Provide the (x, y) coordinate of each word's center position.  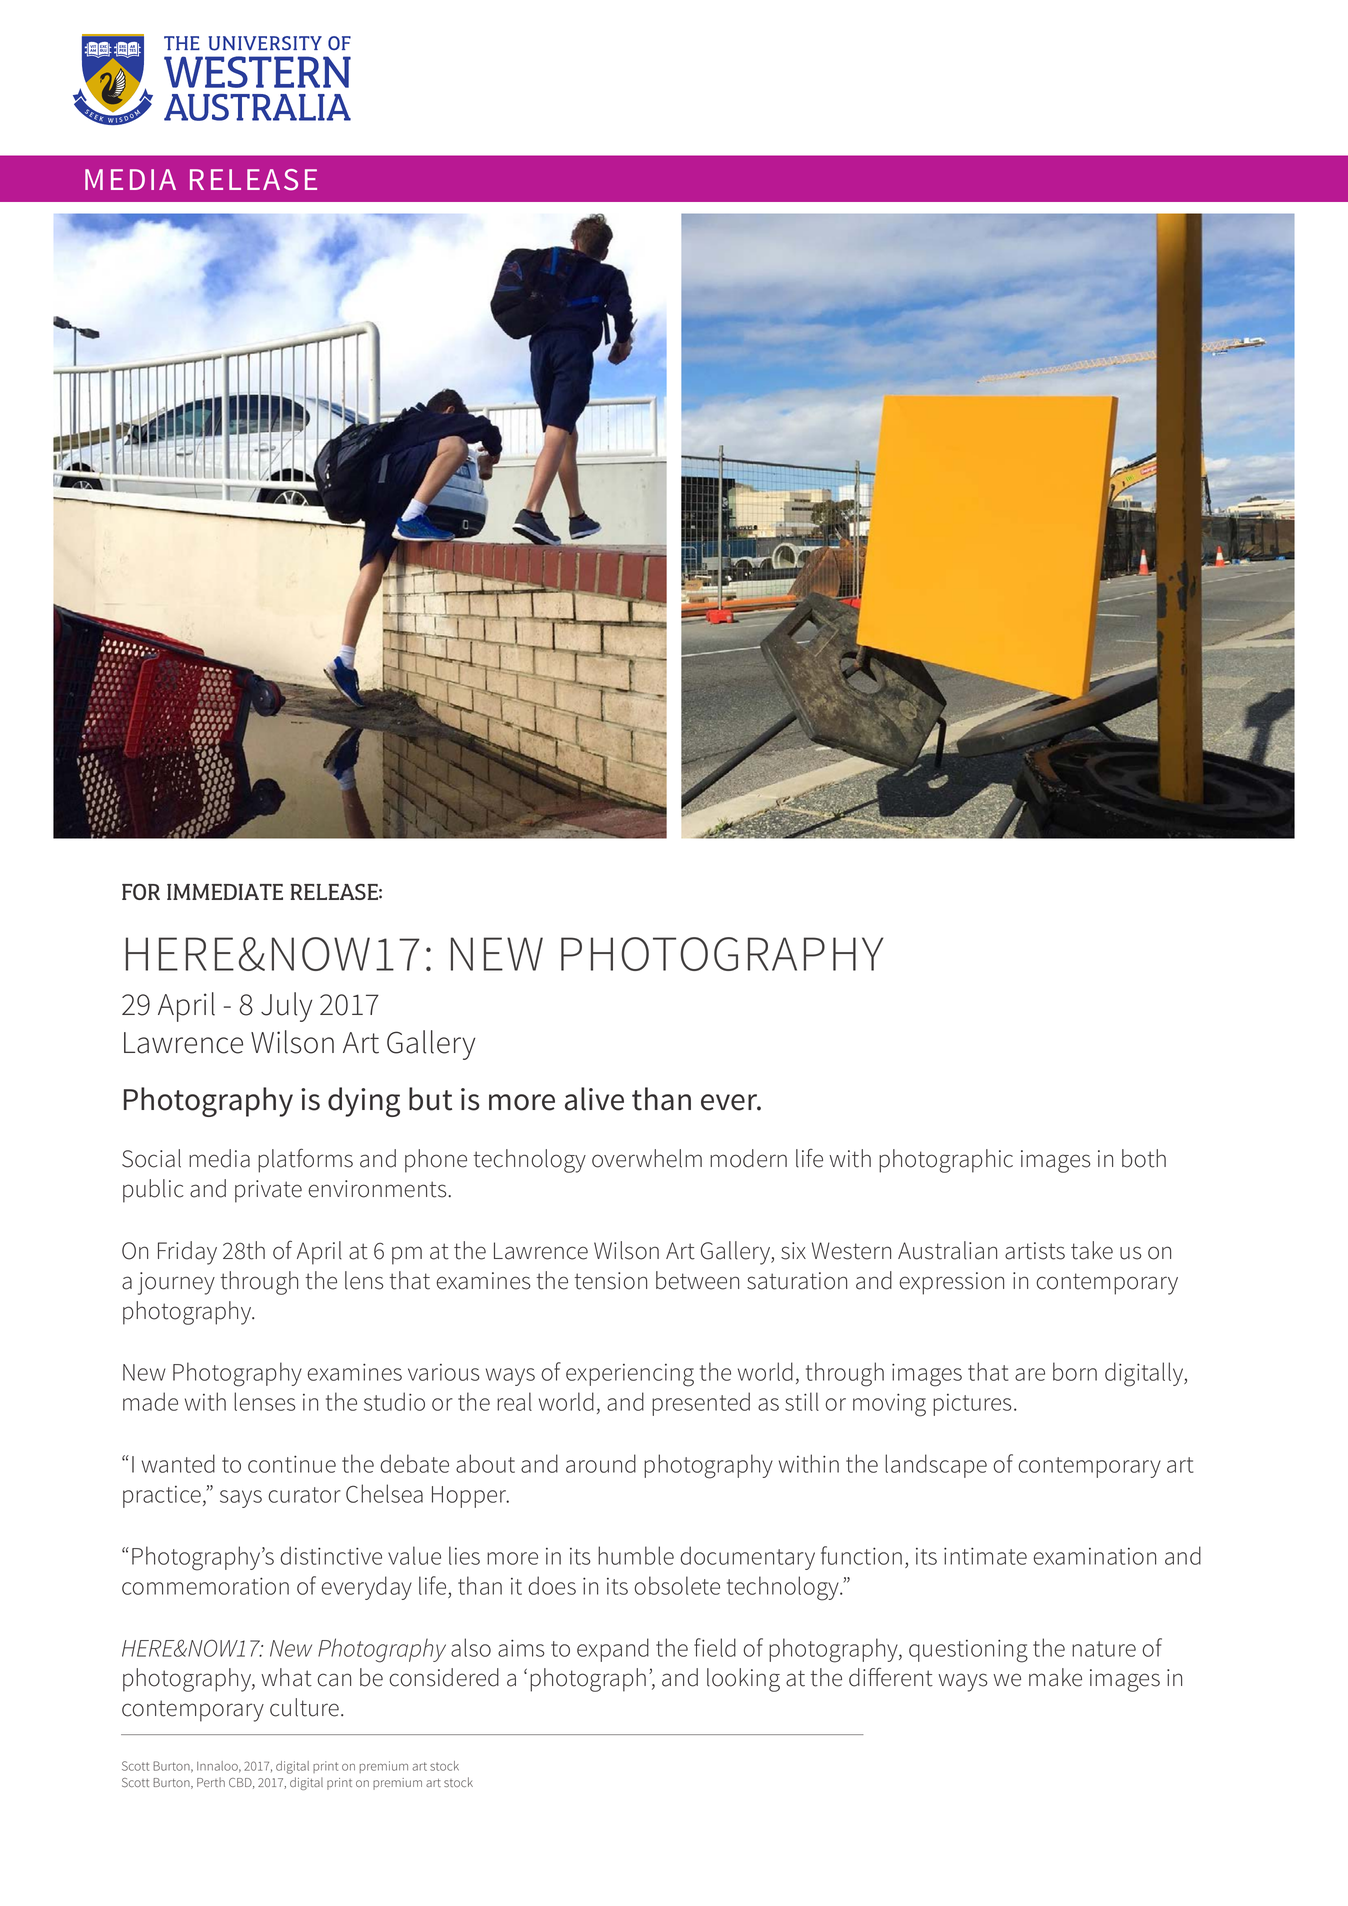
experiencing (630, 1375)
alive (594, 1099)
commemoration (205, 1586)
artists (1035, 1251)
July (286, 1007)
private (268, 1191)
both (1144, 1158)
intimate (985, 1556)
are (1030, 1374)
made (150, 1401)
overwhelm (647, 1158)
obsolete (677, 1585)
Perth (211, 1782)
